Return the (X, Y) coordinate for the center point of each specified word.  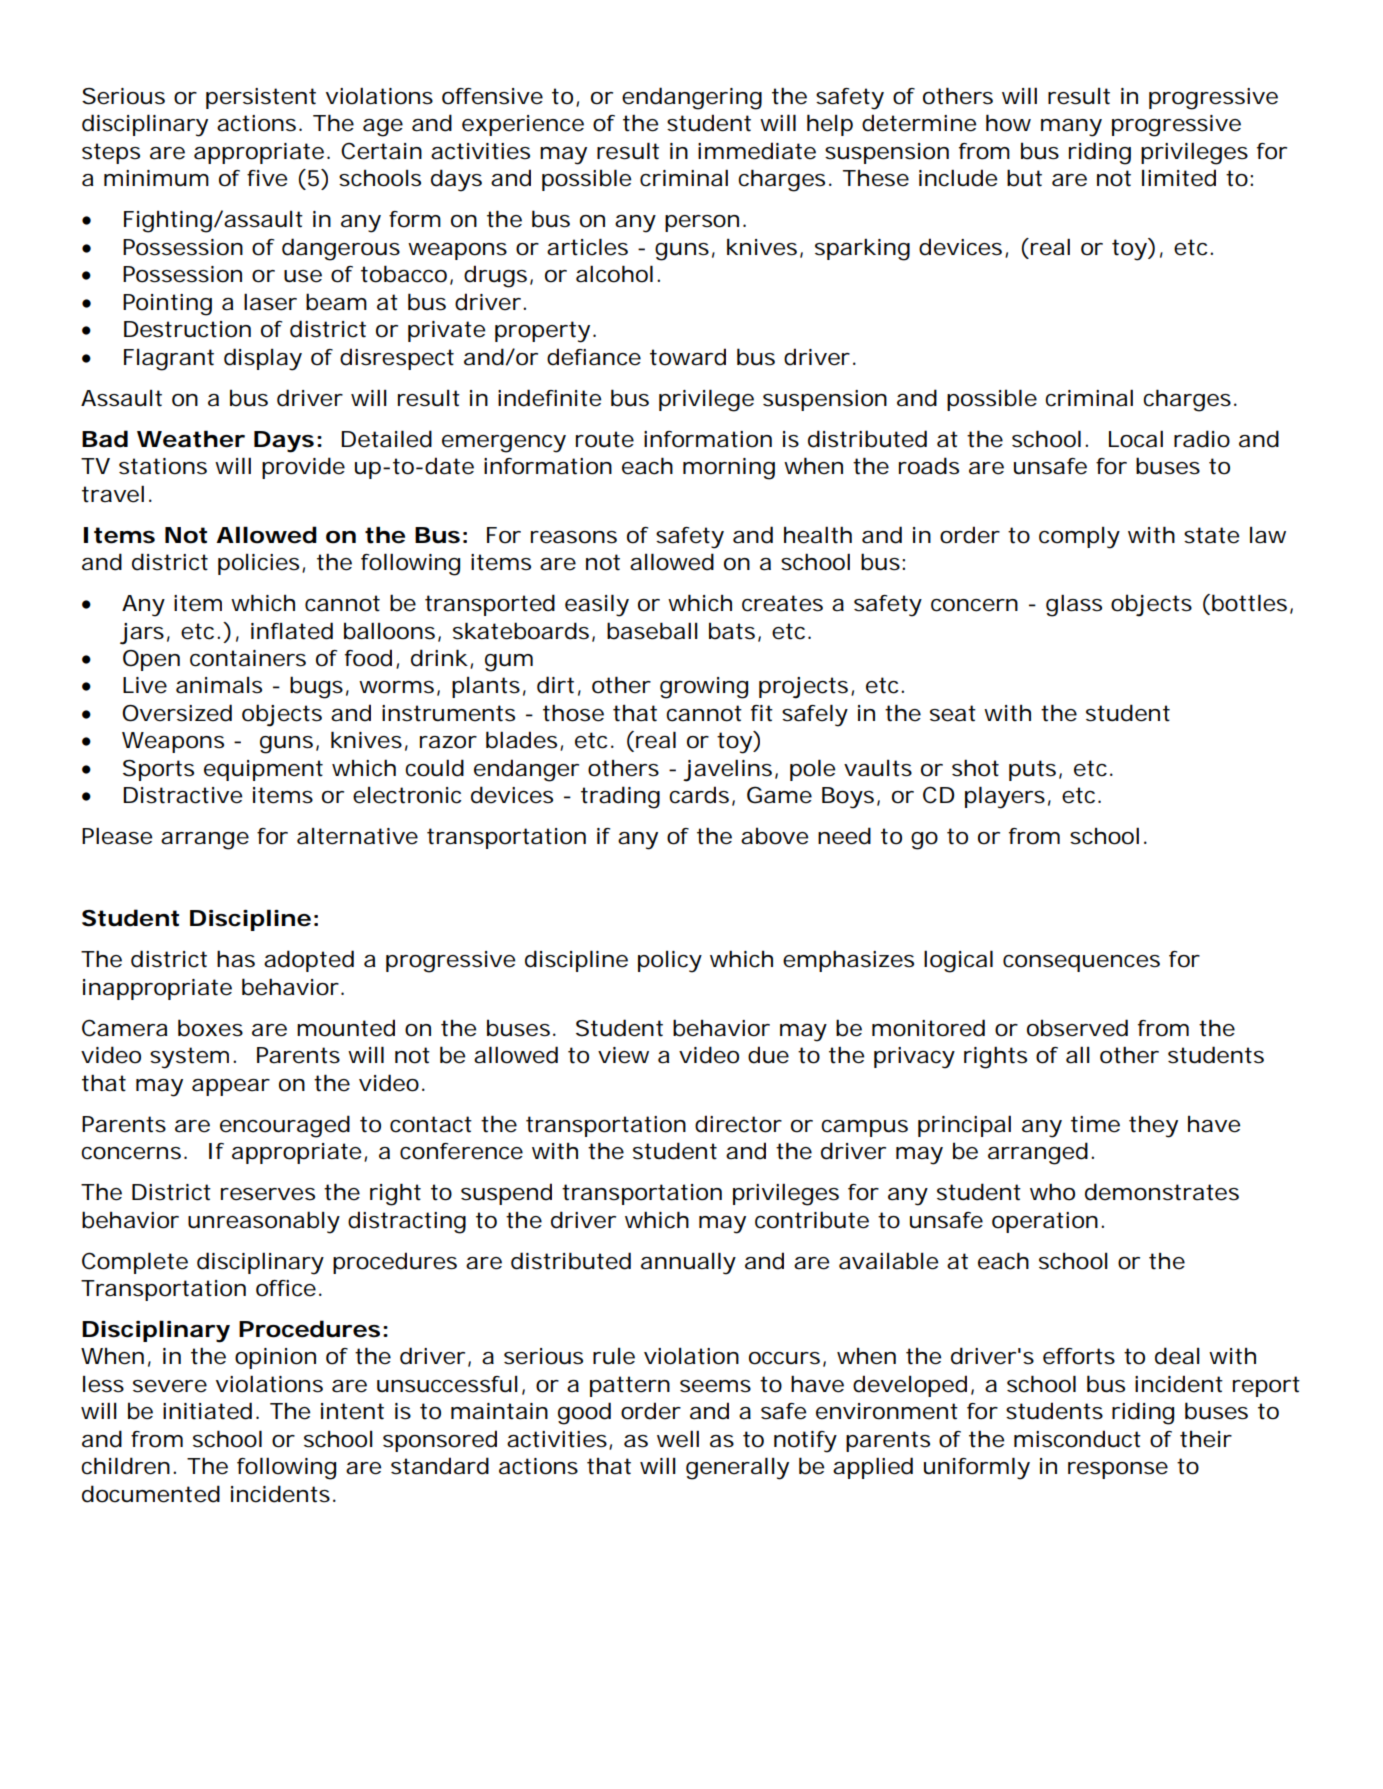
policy (670, 962)
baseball (652, 631)
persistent (261, 98)
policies (260, 564)
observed (1077, 1028)
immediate (757, 151)
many (1071, 128)
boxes (210, 1028)
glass (1074, 605)
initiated (207, 1411)
